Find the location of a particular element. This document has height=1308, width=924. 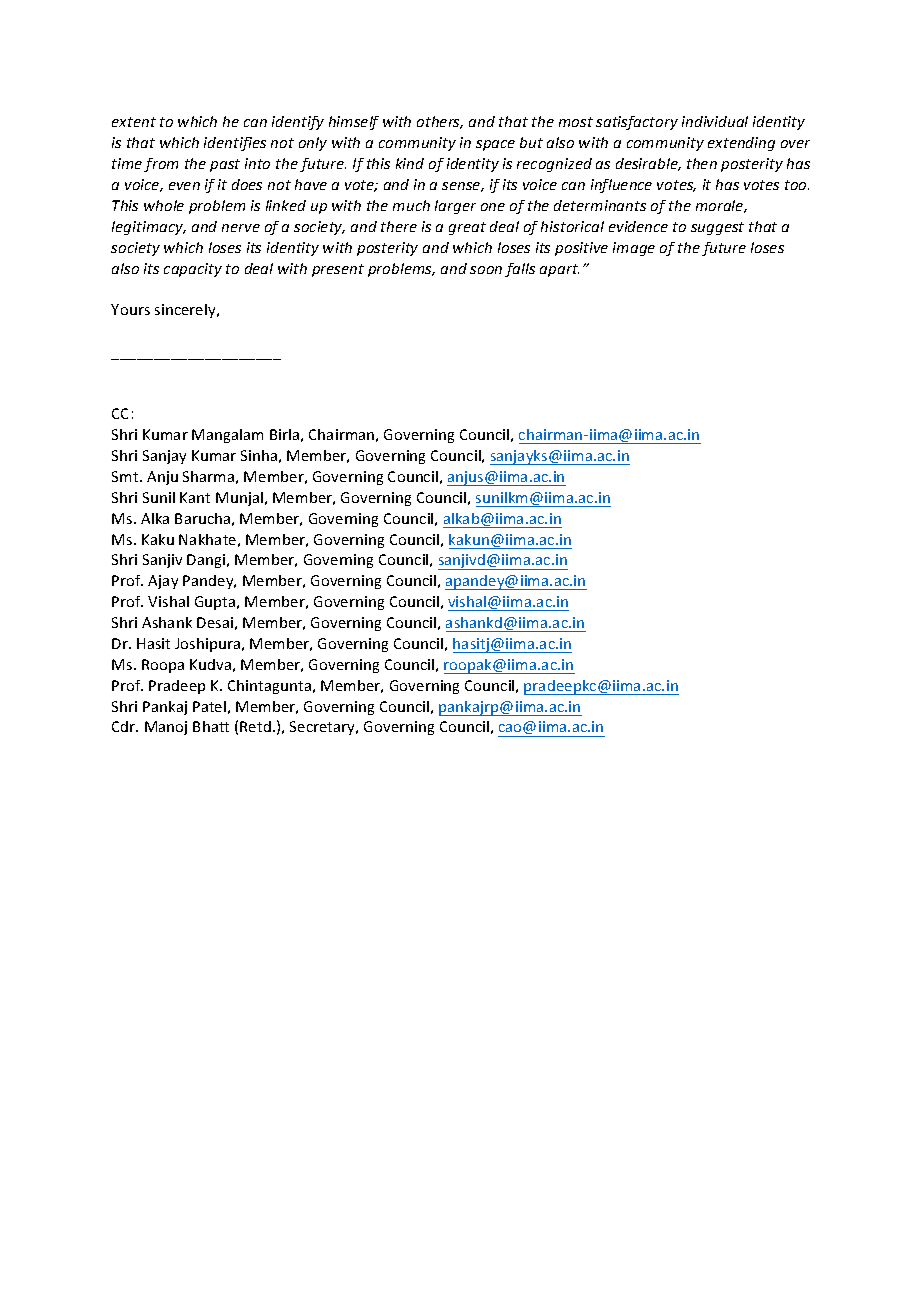

soon is located at coordinates (486, 270).
